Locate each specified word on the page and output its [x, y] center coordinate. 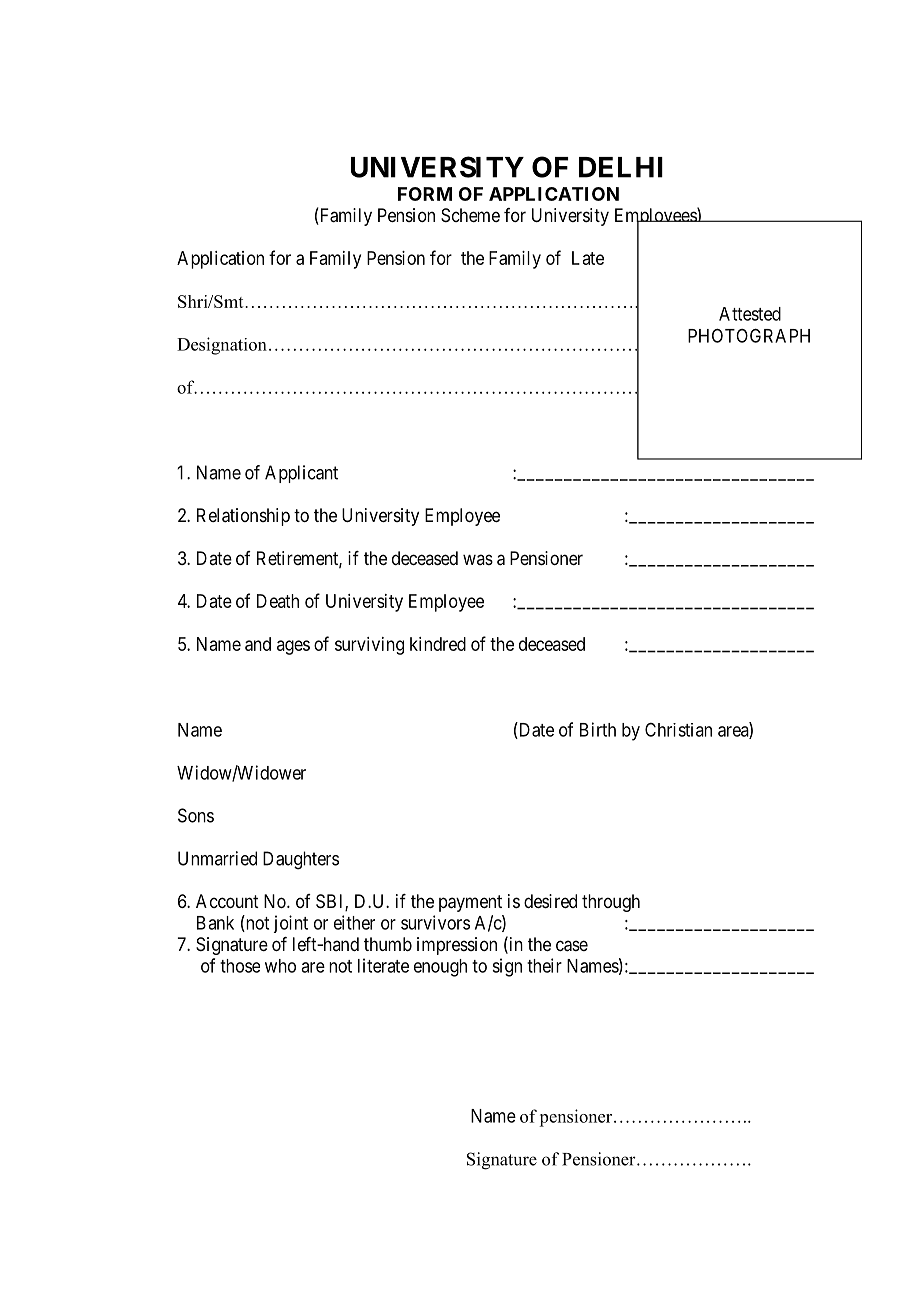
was [478, 559]
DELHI [621, 167]
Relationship [243, 517]
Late [588, 258]
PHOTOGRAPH [749, 335]
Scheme [470, 215]
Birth [598, 729]
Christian [678, 730]
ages [293, 647]
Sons [196, 815]
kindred [438, 644]
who [280, 966]
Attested [750, 314]
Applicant [301, 474]
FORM [425, 194]
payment [470, 903]
